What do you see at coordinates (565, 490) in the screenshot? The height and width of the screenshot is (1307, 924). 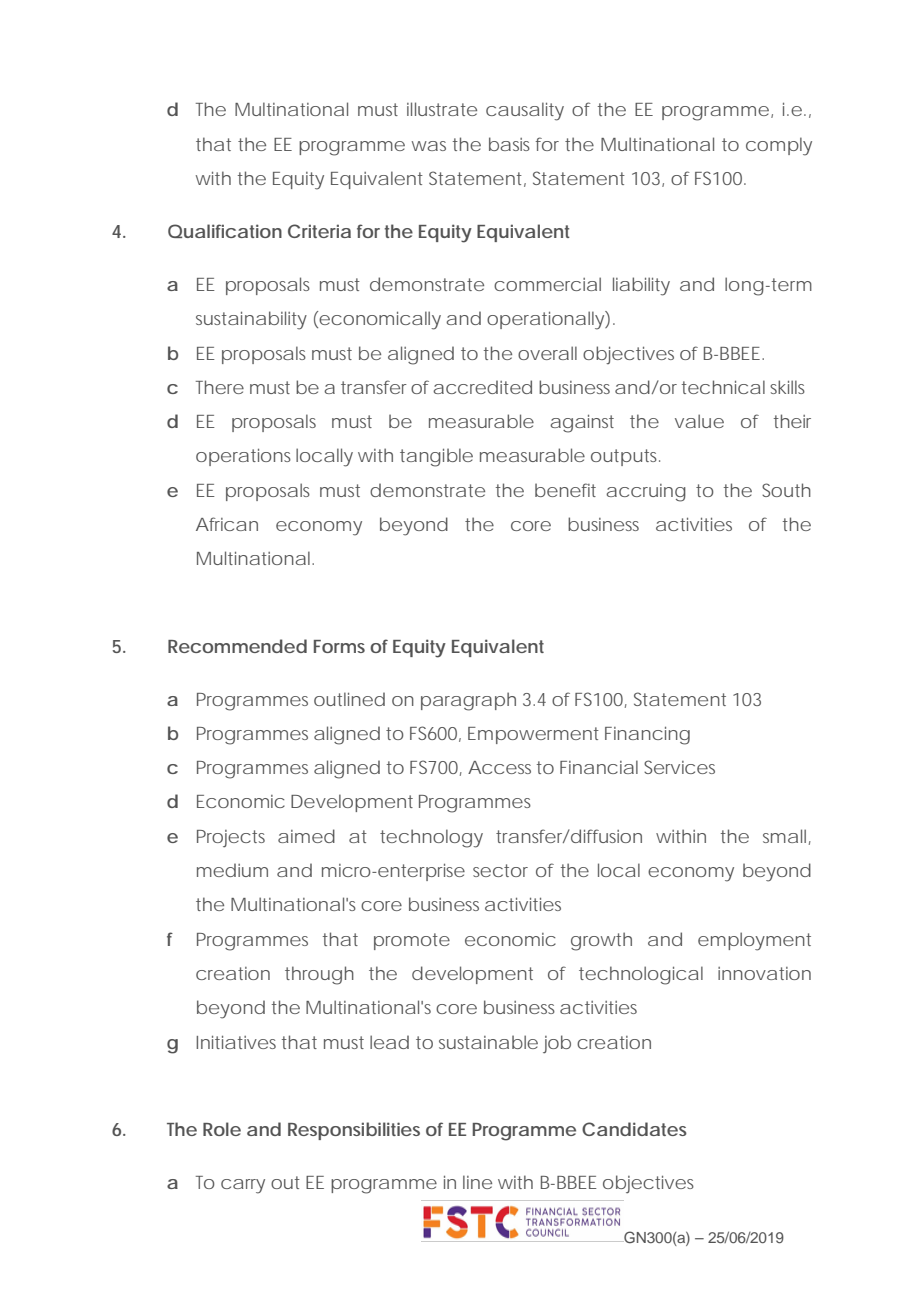 I see `benefit` at bounding box center [565, 490].
